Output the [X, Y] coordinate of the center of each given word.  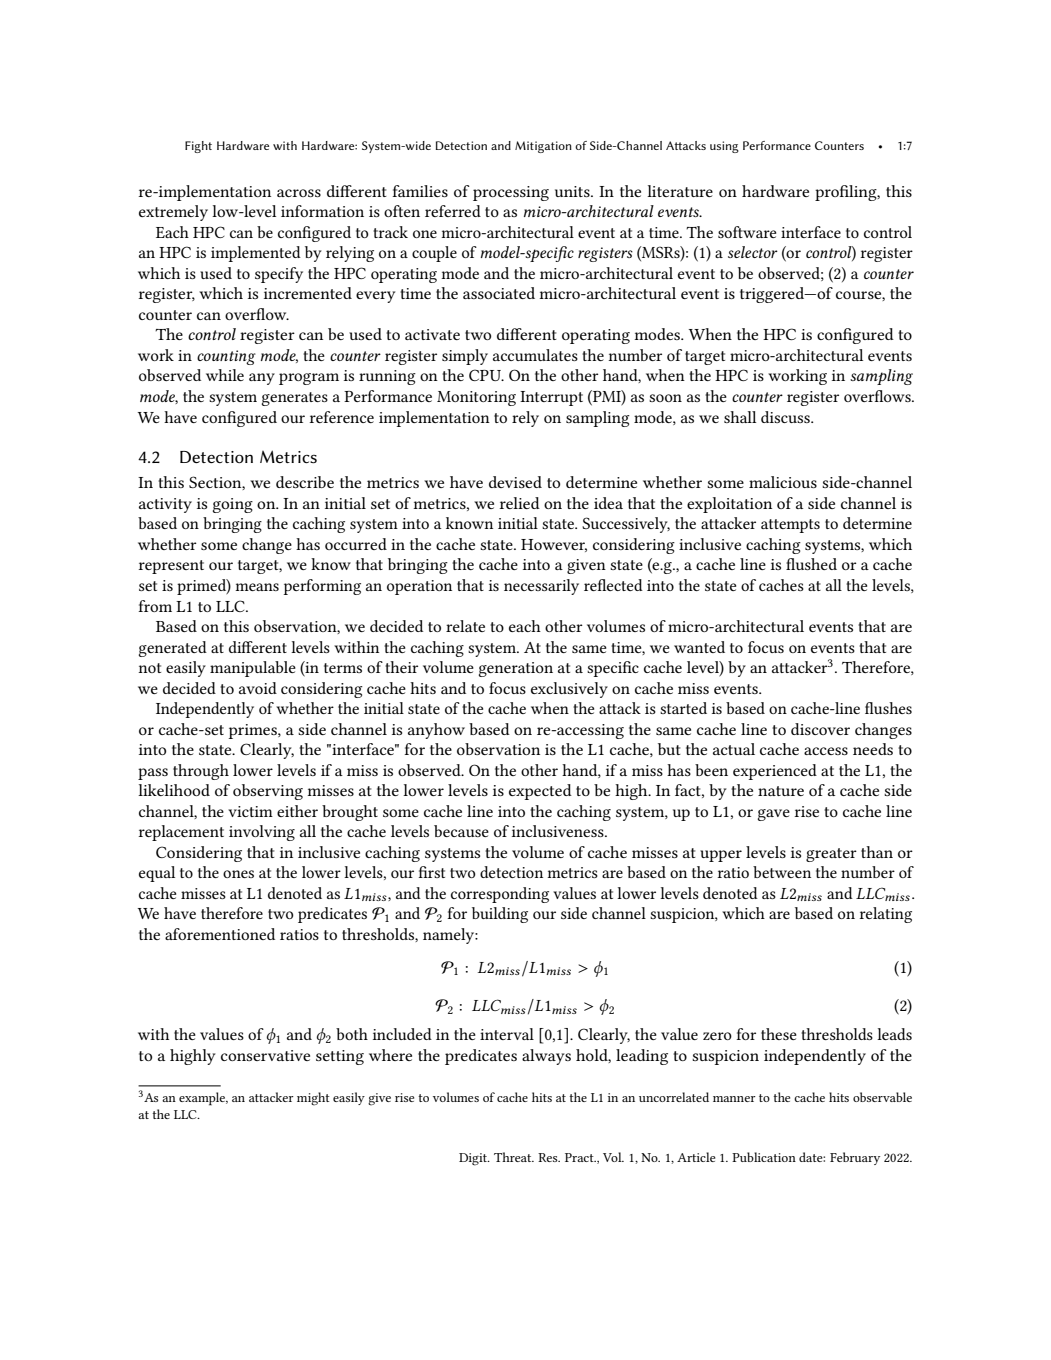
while [225, 375]
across [299, 193]
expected [540, 792]
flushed [811, 564]
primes [254, 731]
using [724, 147]
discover [820, 729]
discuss [786, 417]
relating [885, 915]
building [500, 915]
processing [511, 193]
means [257, 587]
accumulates [535, 355]
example [203, 1099]
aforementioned [220, 934]
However [554, 545]
